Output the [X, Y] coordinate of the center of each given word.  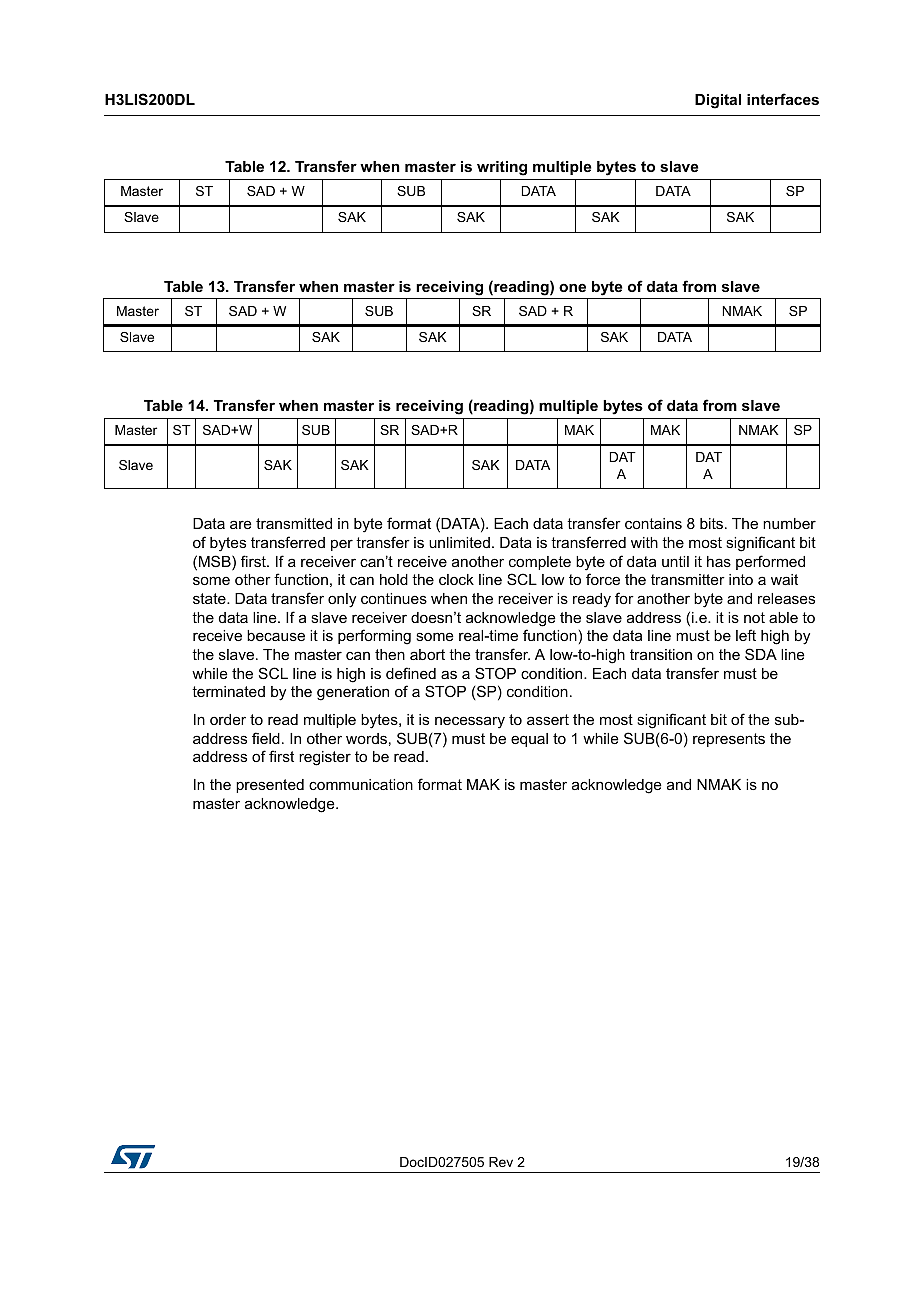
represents [729, 740]
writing [502, 168]
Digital [718, 101]
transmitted [294, 523]
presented [270, 786]
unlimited [459, 542]
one [572, 287]
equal [529, 740]
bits [713, 523]
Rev [501, 1162]
